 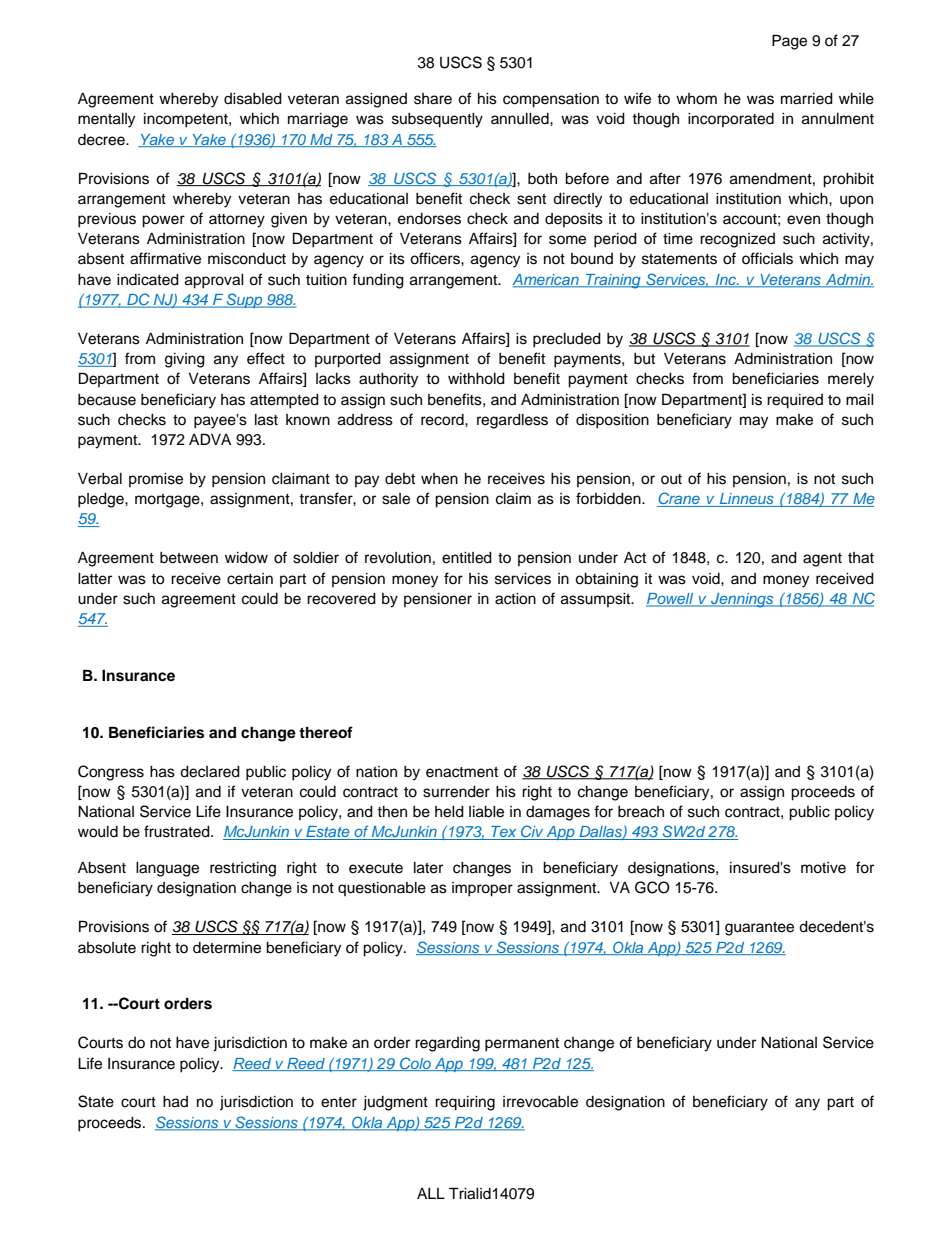 What do you see at coordinates (462, 772) in the image?
I see `enactment` at bounding box center [462, 772].
